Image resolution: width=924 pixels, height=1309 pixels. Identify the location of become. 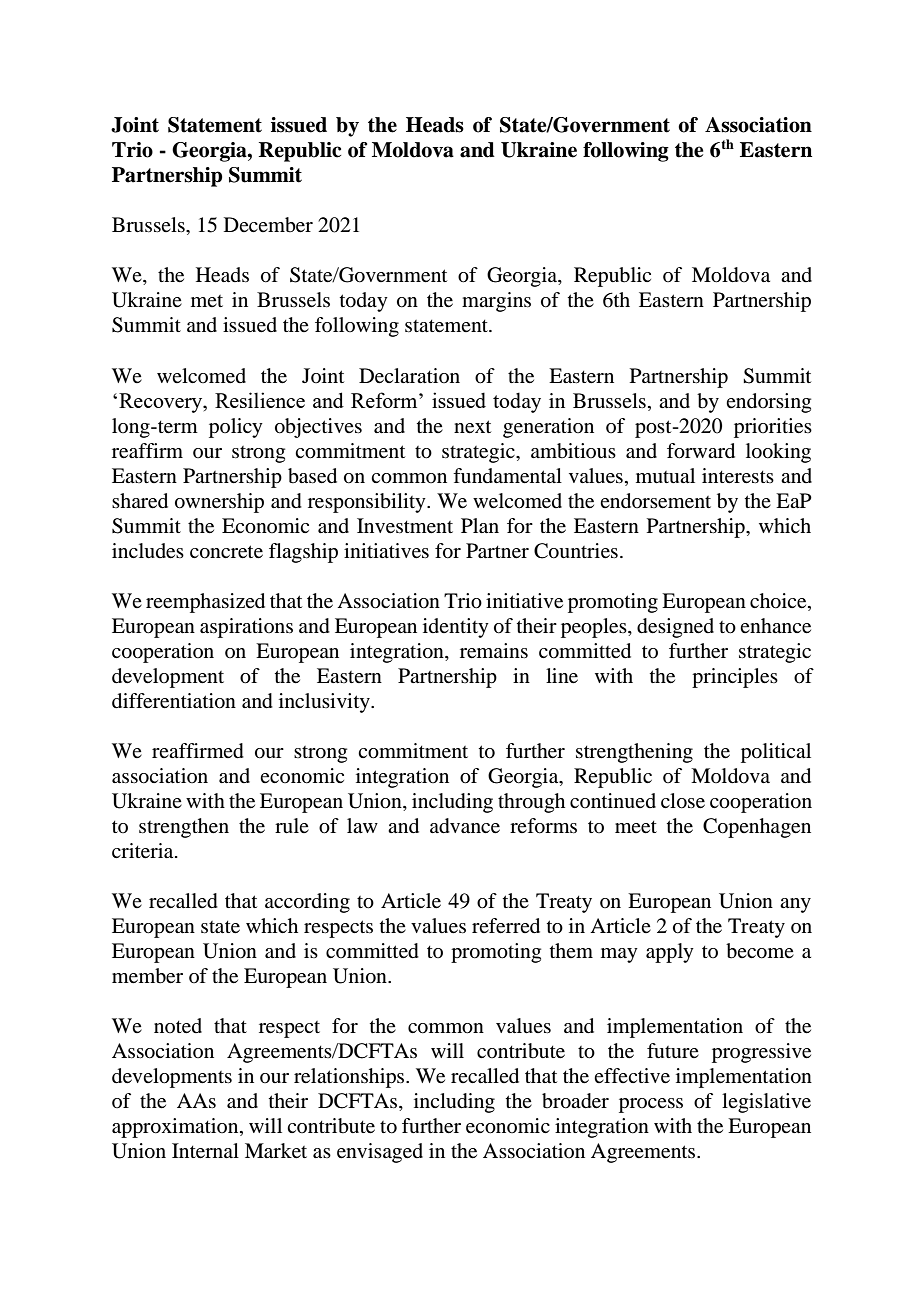
(760, 951).
